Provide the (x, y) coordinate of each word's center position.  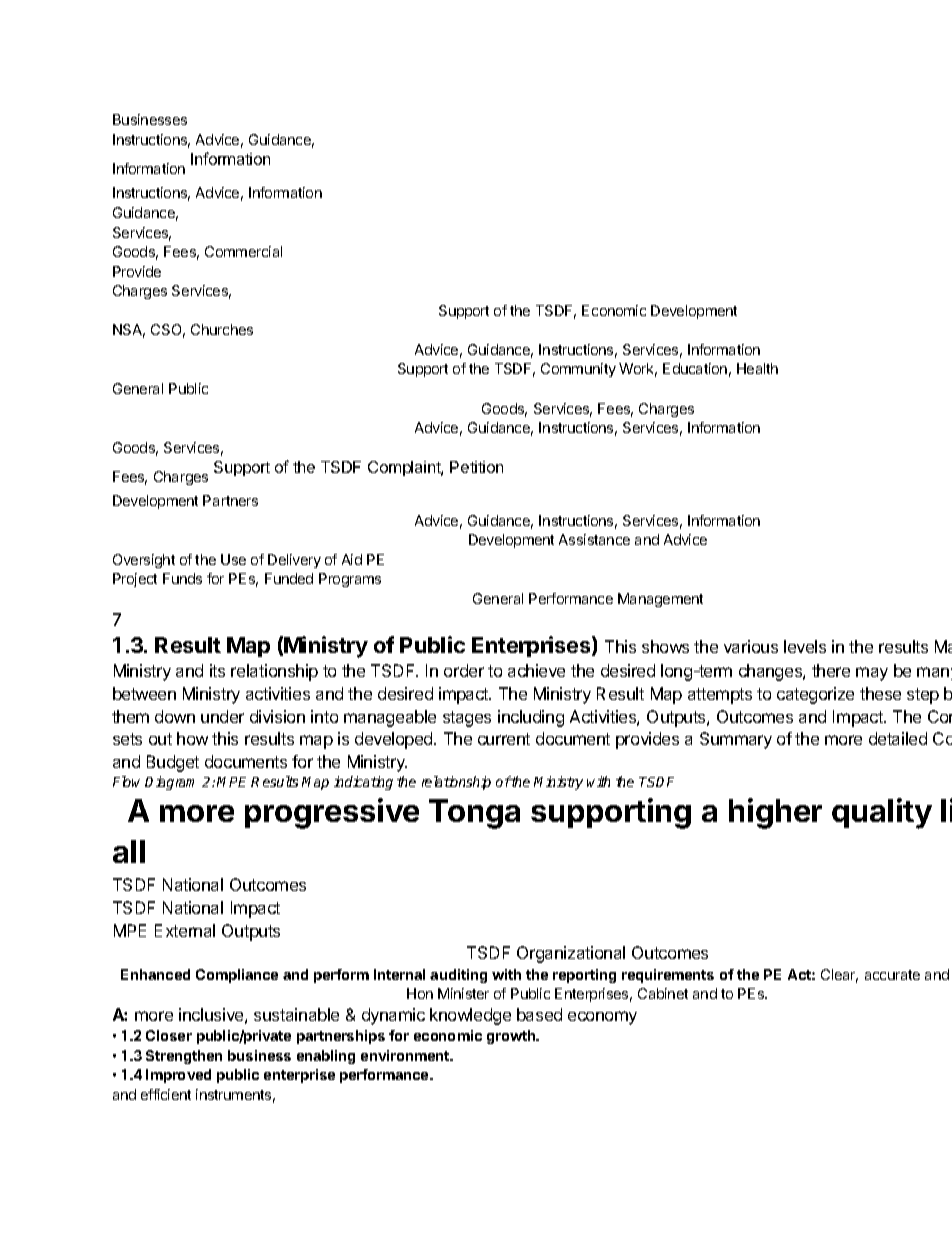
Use (233, 559)
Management (660, 600)
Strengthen (184, 1057)
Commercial (243, 251)
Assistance (594, 539)
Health (757, 368)
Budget (173, 763)
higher (775, 813)
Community (578, 370)
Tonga (474, 814)
